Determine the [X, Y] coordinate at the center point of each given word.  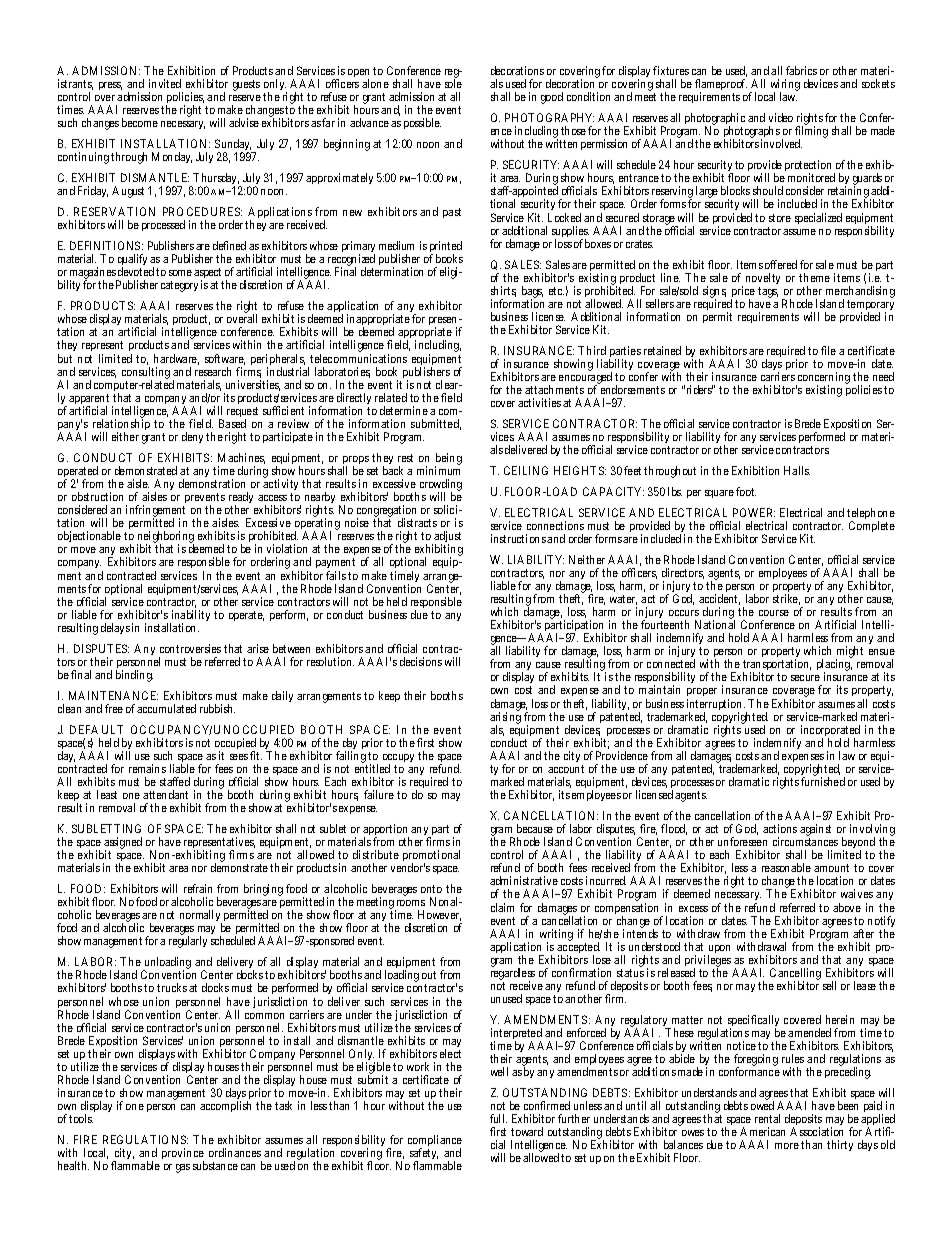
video [781, 117]
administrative [524, 880]
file [828, 350]
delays [115, 628]
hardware [176, 359]
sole [453, 83]
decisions [421, 661]
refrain [198, 888]
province [183, 1155]
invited [165, 83]
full [498, 1118]
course [774, 613]
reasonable [786, 867]
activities [541, 402]
